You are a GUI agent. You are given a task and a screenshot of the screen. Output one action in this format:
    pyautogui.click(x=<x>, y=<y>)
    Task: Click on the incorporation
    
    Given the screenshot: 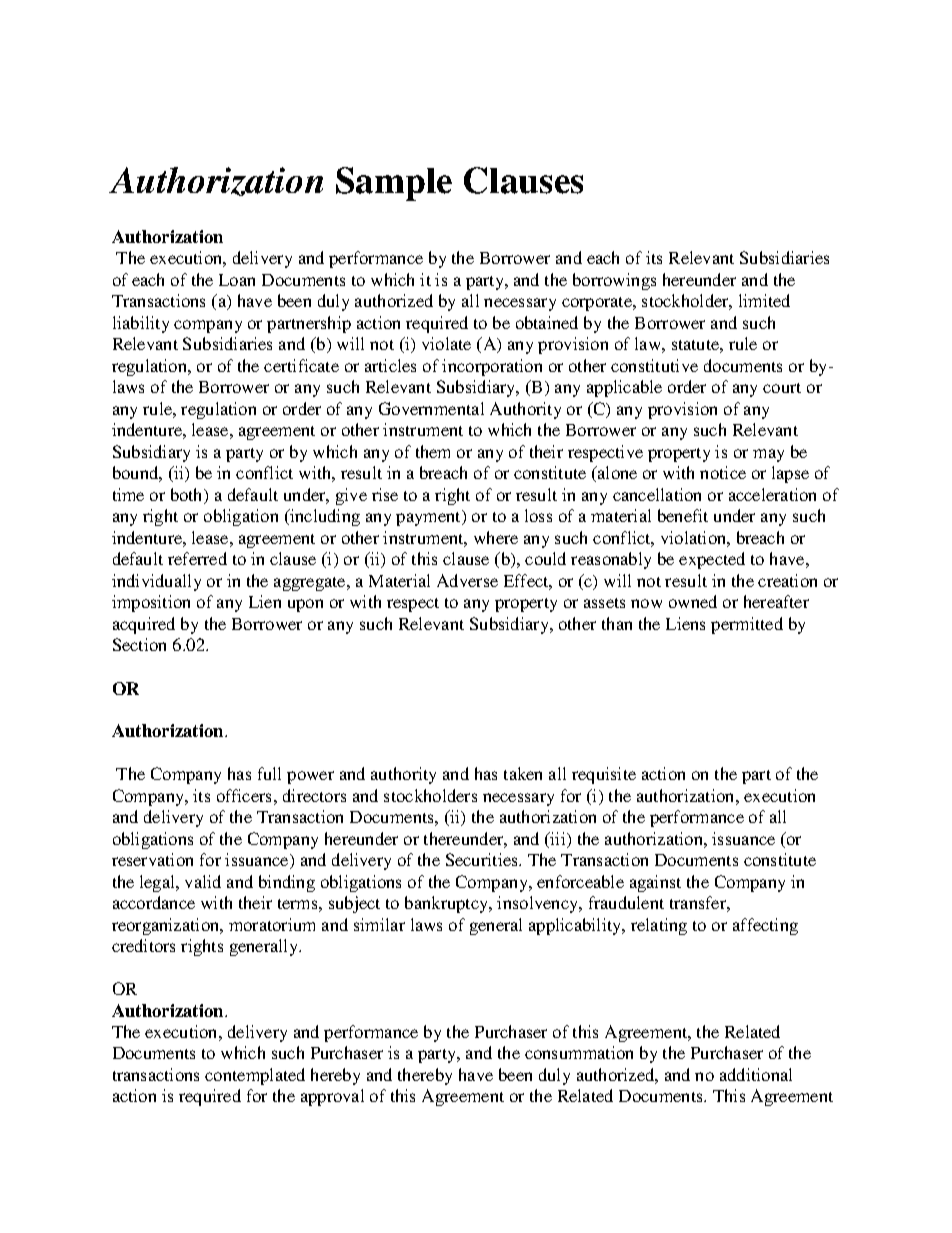 What is the action you would take?
    pyautogui.click(x=492, y=367)
